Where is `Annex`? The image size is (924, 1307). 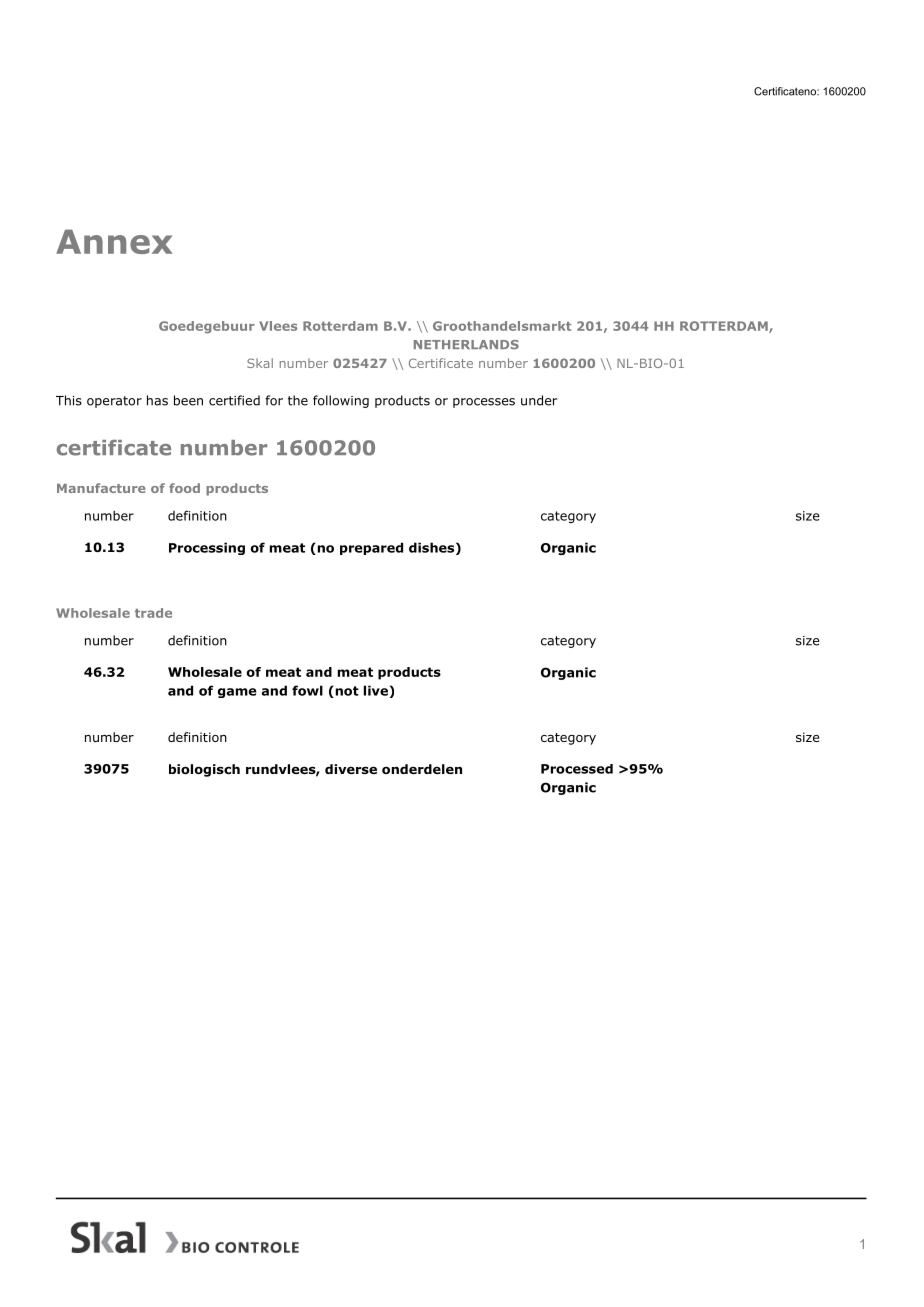
Annex is located at coordinates (114, 241).
